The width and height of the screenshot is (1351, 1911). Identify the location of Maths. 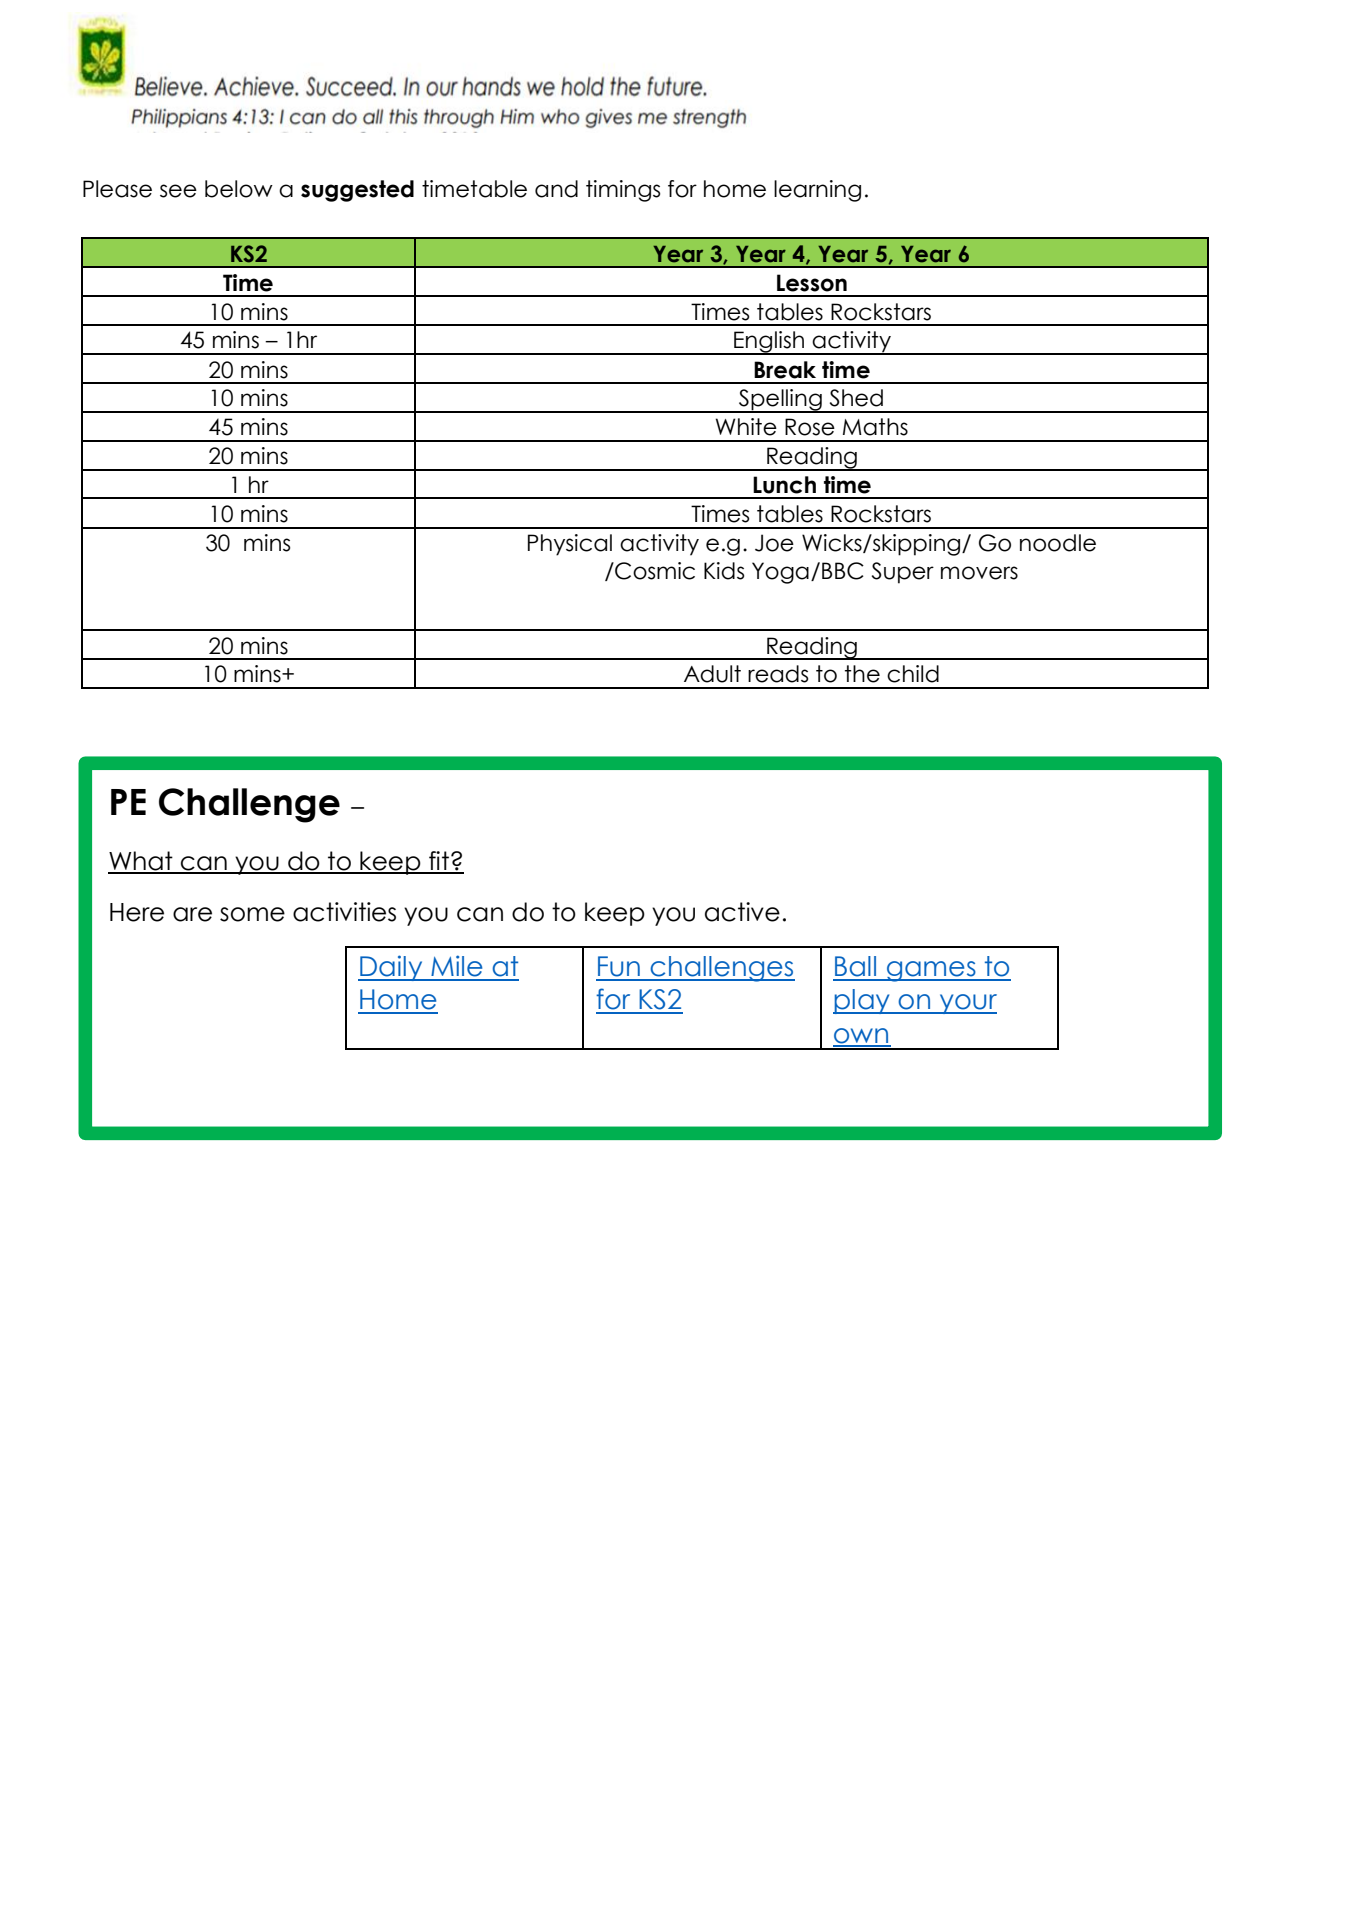
(875, 427).
